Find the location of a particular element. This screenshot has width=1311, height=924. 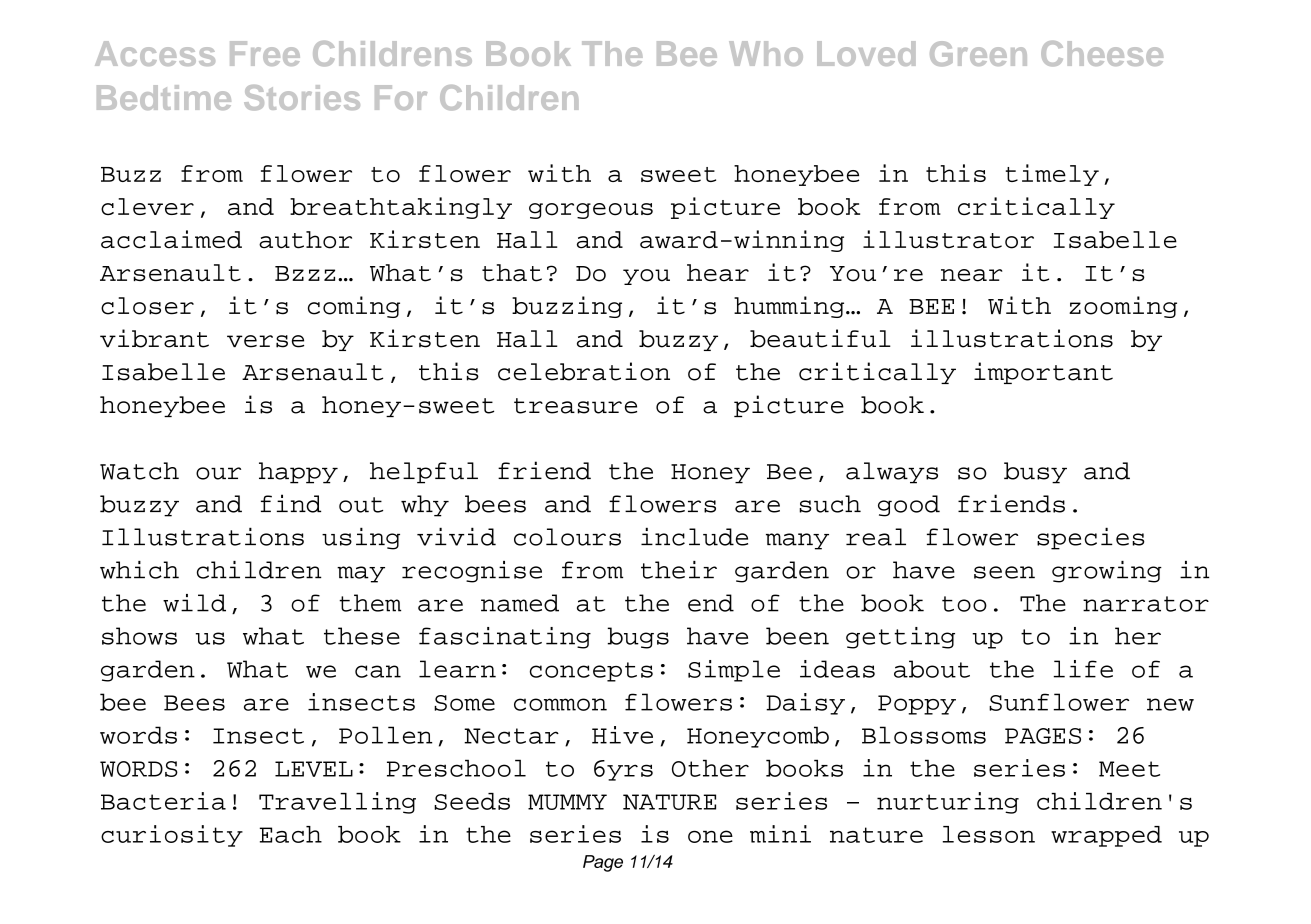

humming is located at coordinates (790, 307).
